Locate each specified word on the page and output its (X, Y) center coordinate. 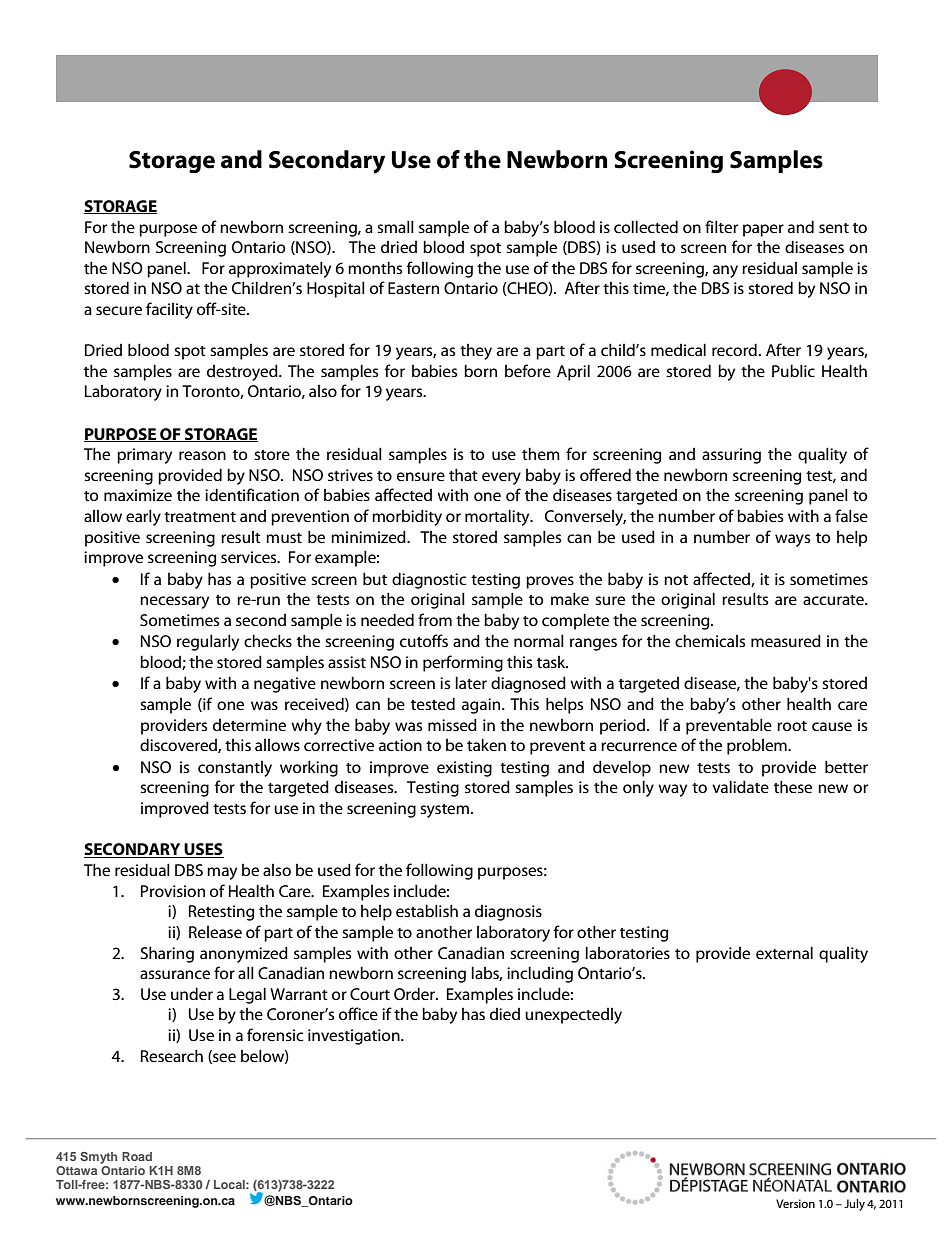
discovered (179, 745)
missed (452, 724)
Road (137, 1156)
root (792, 726)
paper (763, 230)
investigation (355, 1037)
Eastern (413, 288)
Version (795, 1203)
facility (169, 310)
